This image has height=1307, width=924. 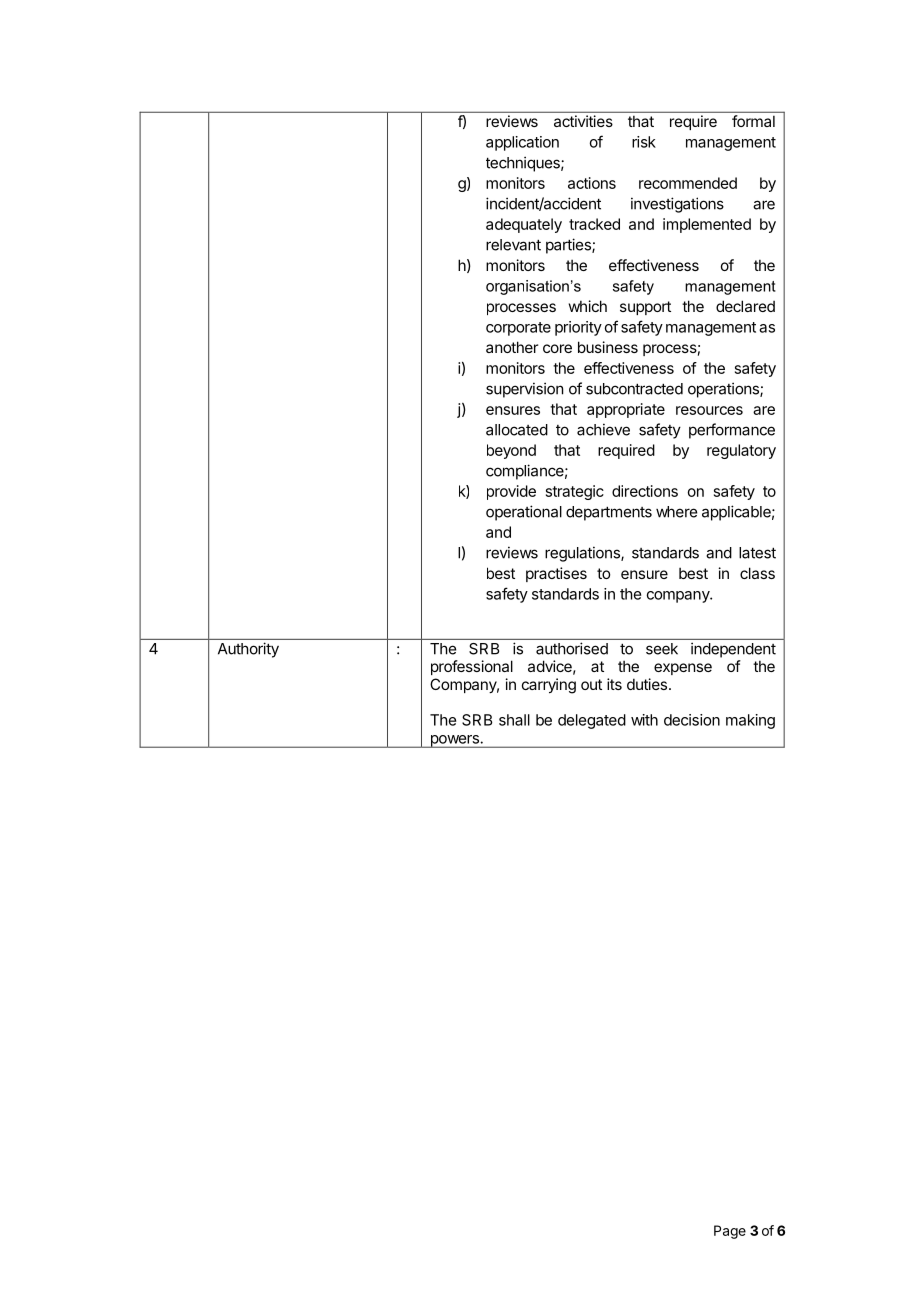 What do you see at coordinates (522, 143) in the image?
I see `application` at bounding box center [522, 143].
